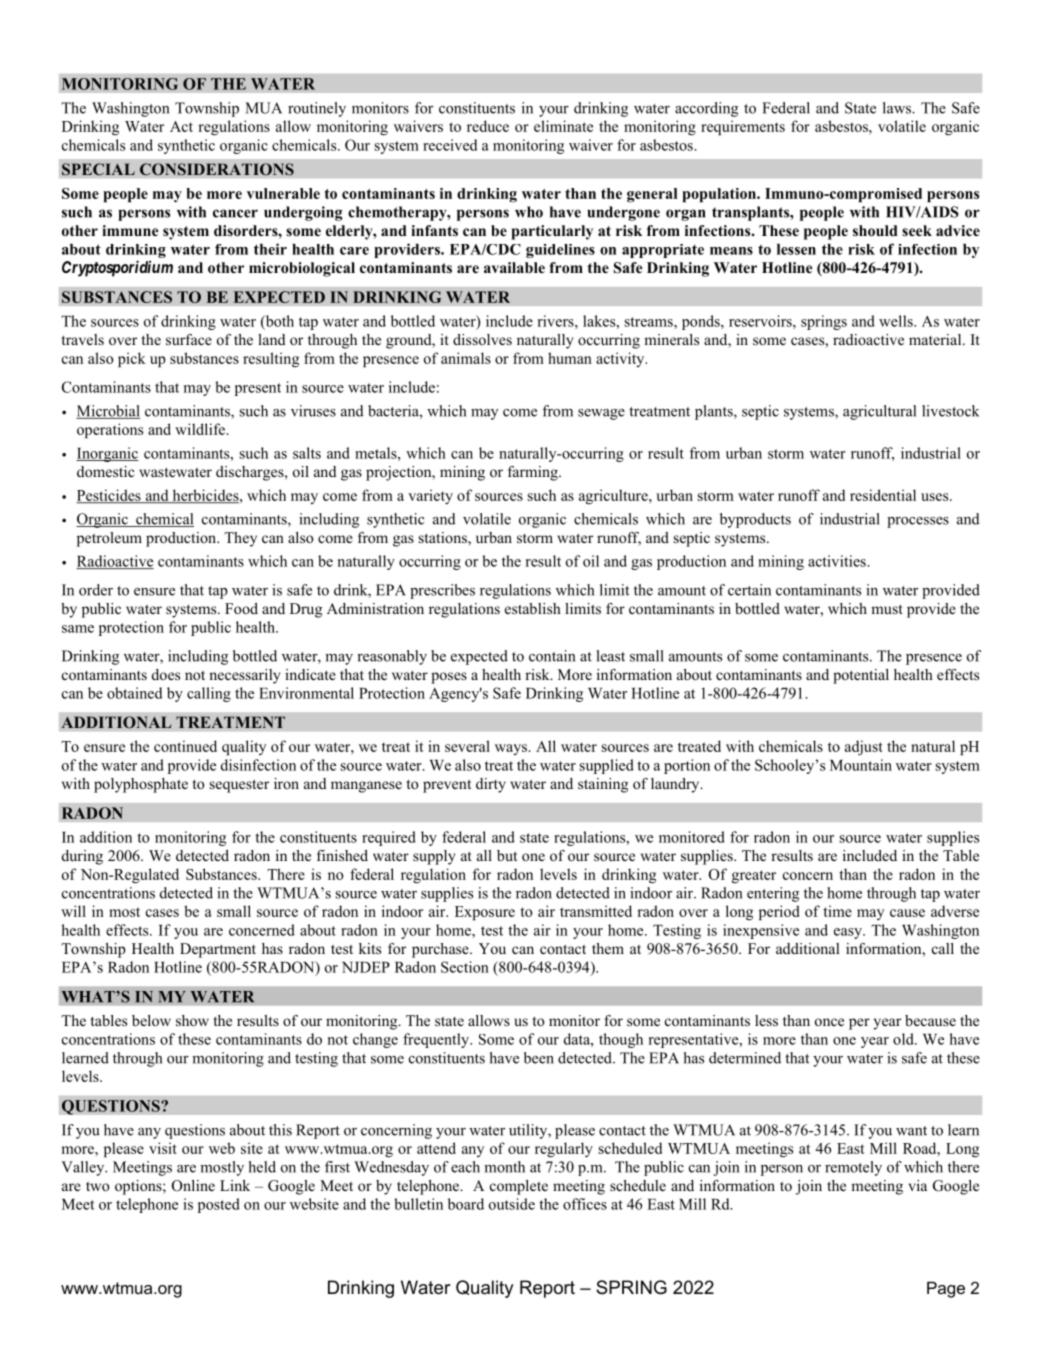  Describe the element at coordinates (166, 674) in the screenshot. I see `does` at that location.
